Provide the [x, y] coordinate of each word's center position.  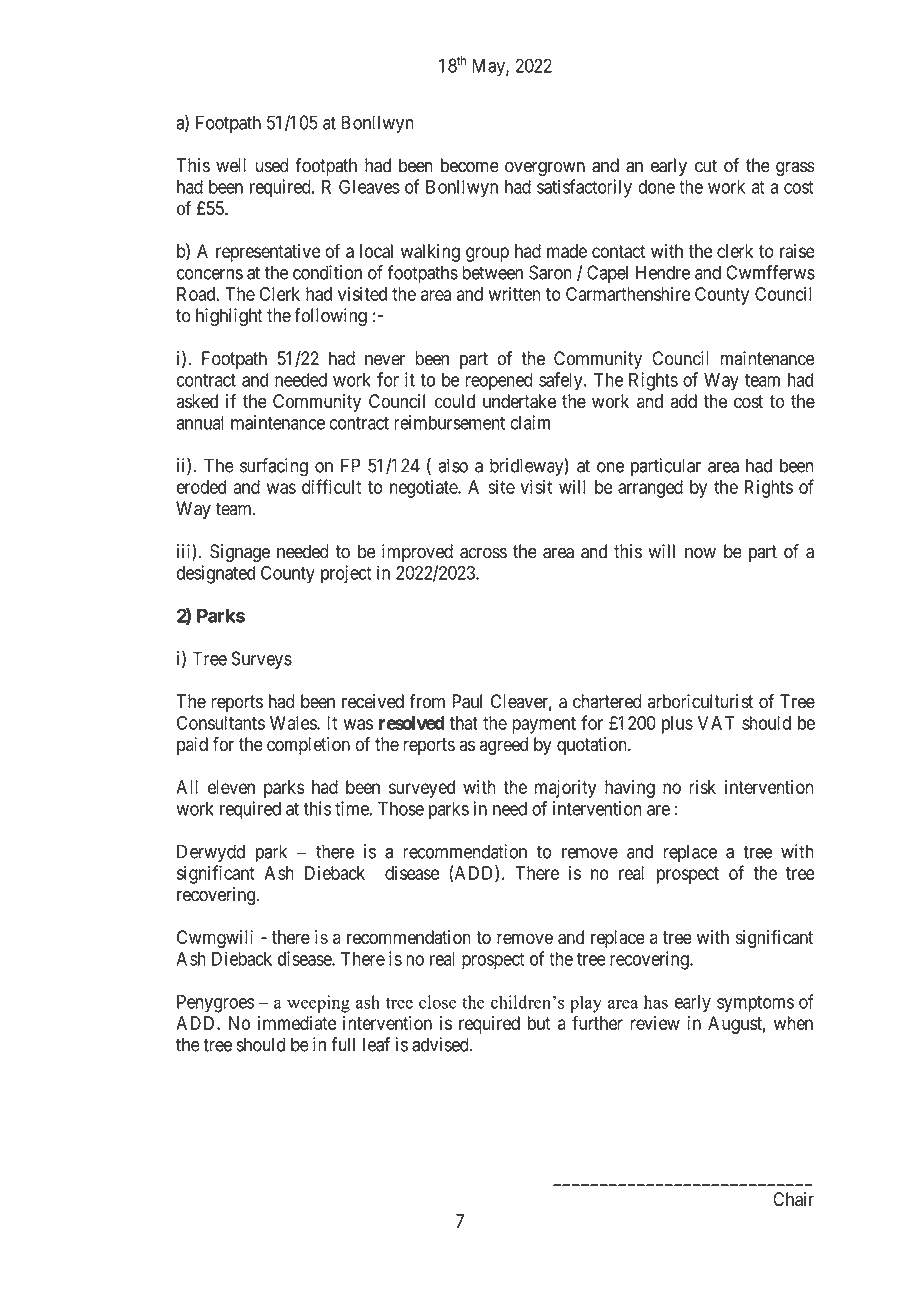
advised [441, 1044]
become [470, 165]
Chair [793, 1199]
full [343, 1044]
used [272, 165]
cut [706, 166]
